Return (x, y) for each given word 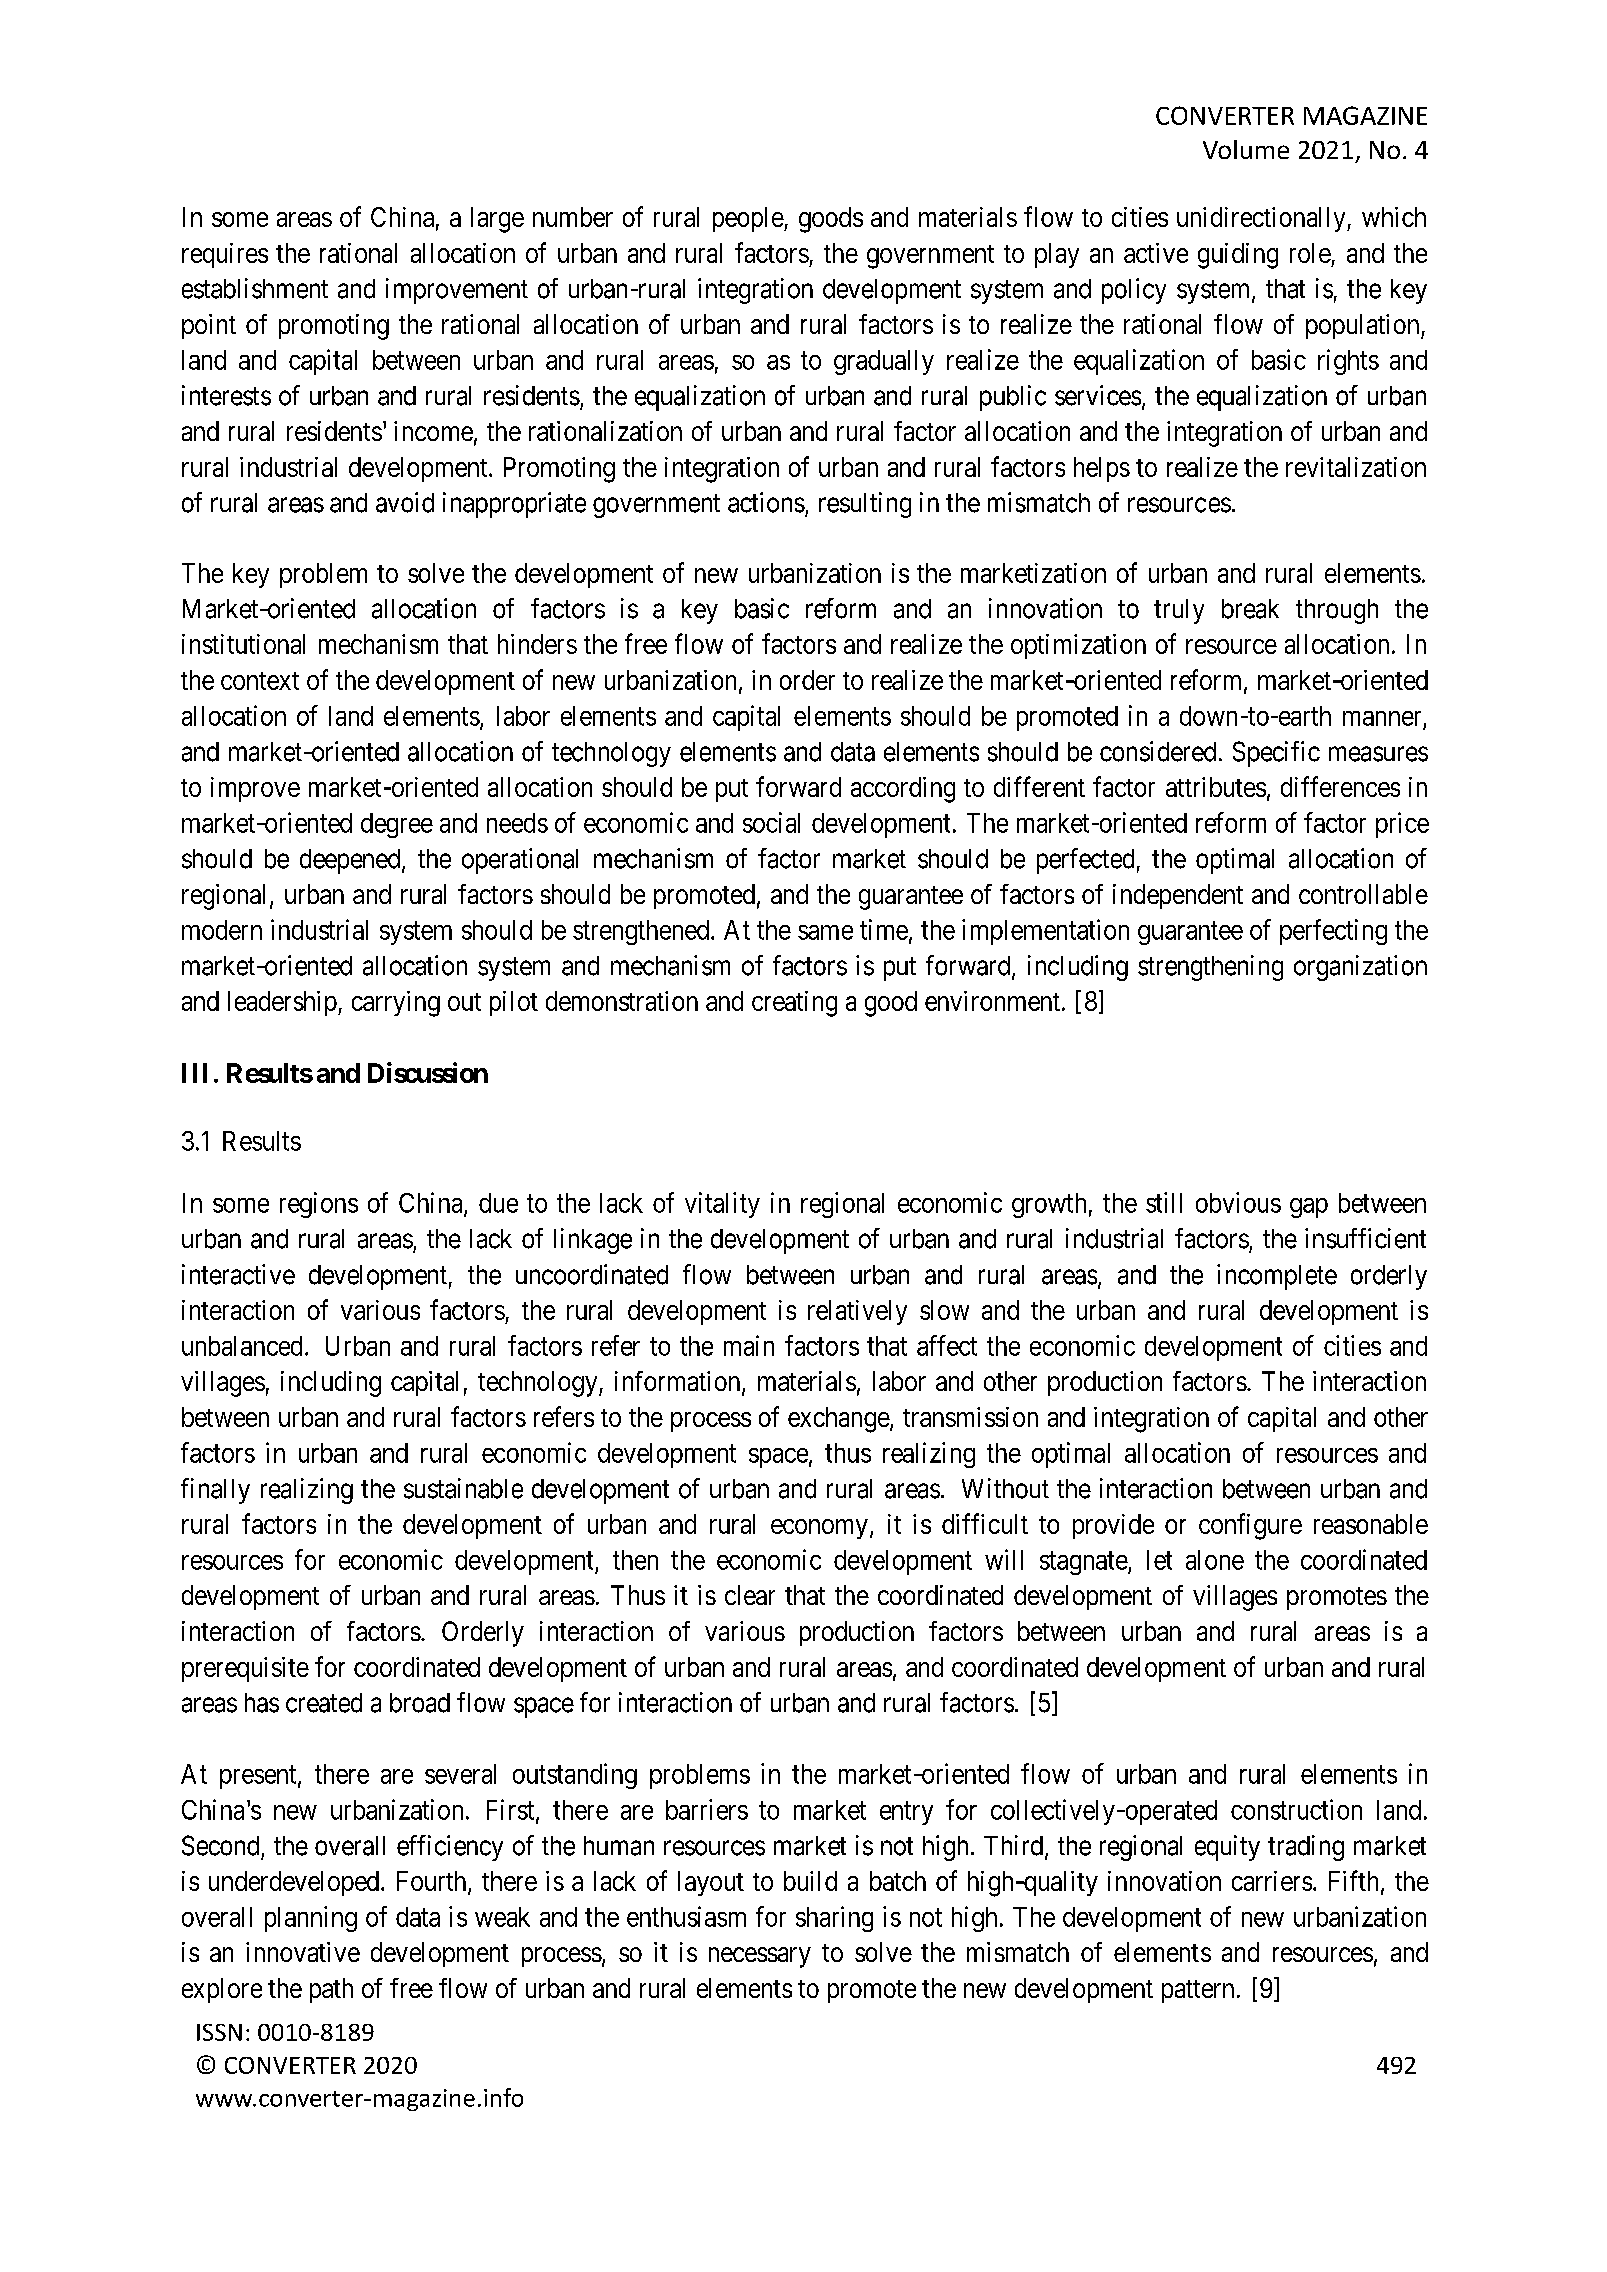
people (749, 219)
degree (397, 825)
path (331, 1990)
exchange (839, 1420)
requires (225, 255)
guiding (1238, 256)
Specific (1276, 754)
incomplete (1277, 1277)
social (771, 822)
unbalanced (242, 1346)
